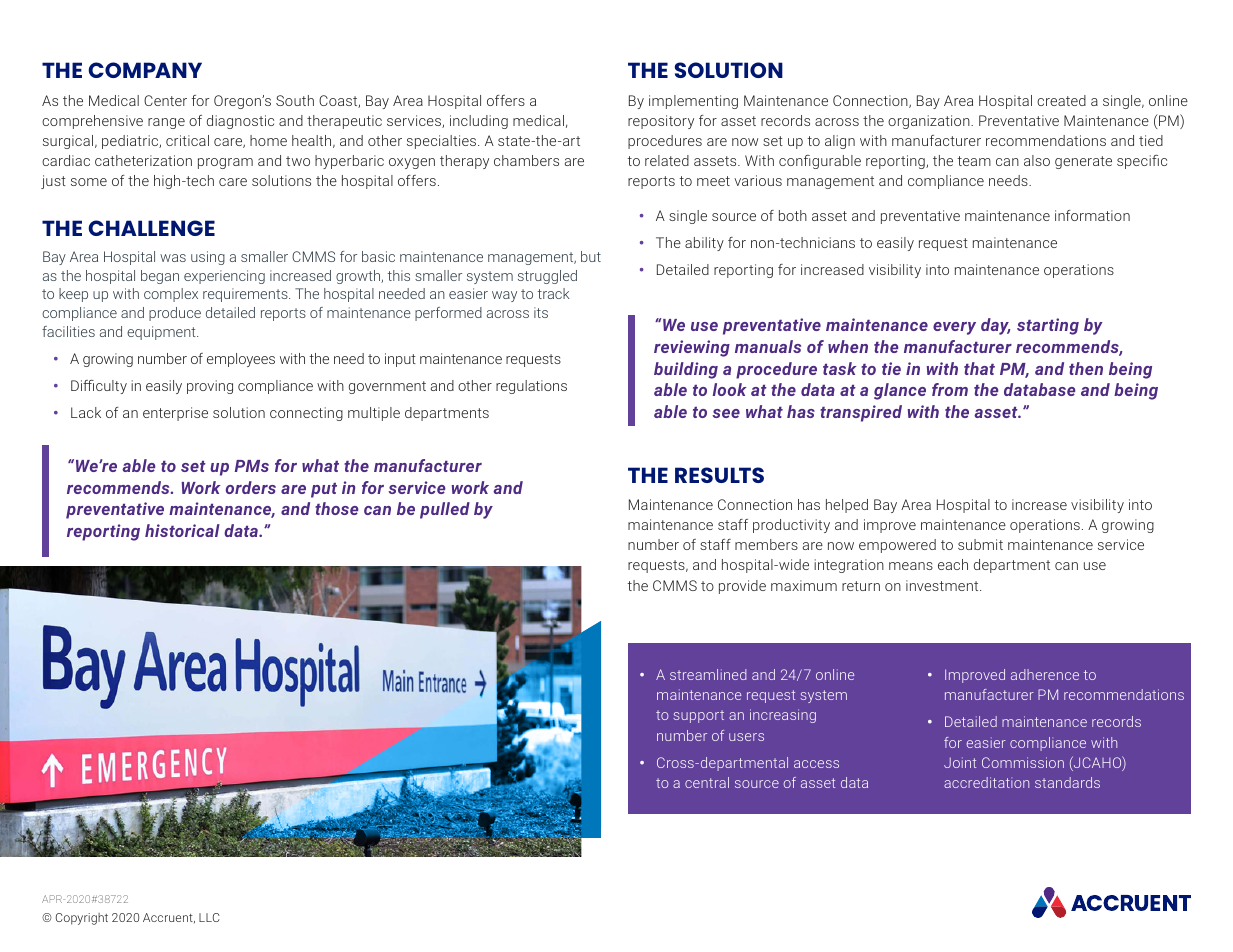 The height and width of the document is (952, 1233). What do you see at coordinates (165, 100) in the document?
I see `Center` at bounding box center [165, 100].
